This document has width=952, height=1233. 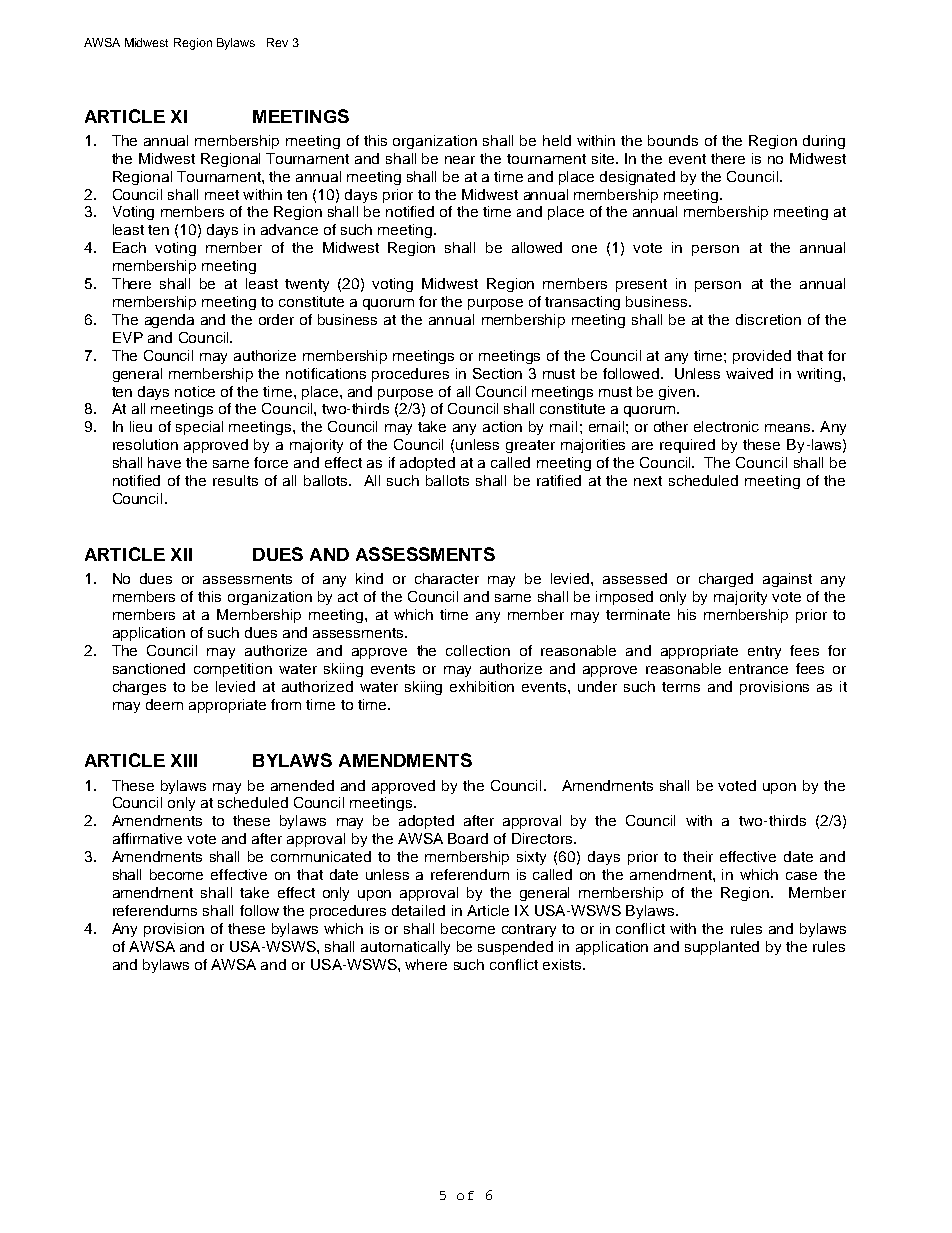 What do you see at coordinates (195, 391) in the document?
I see `notice` at bounding box center [195, 391].
